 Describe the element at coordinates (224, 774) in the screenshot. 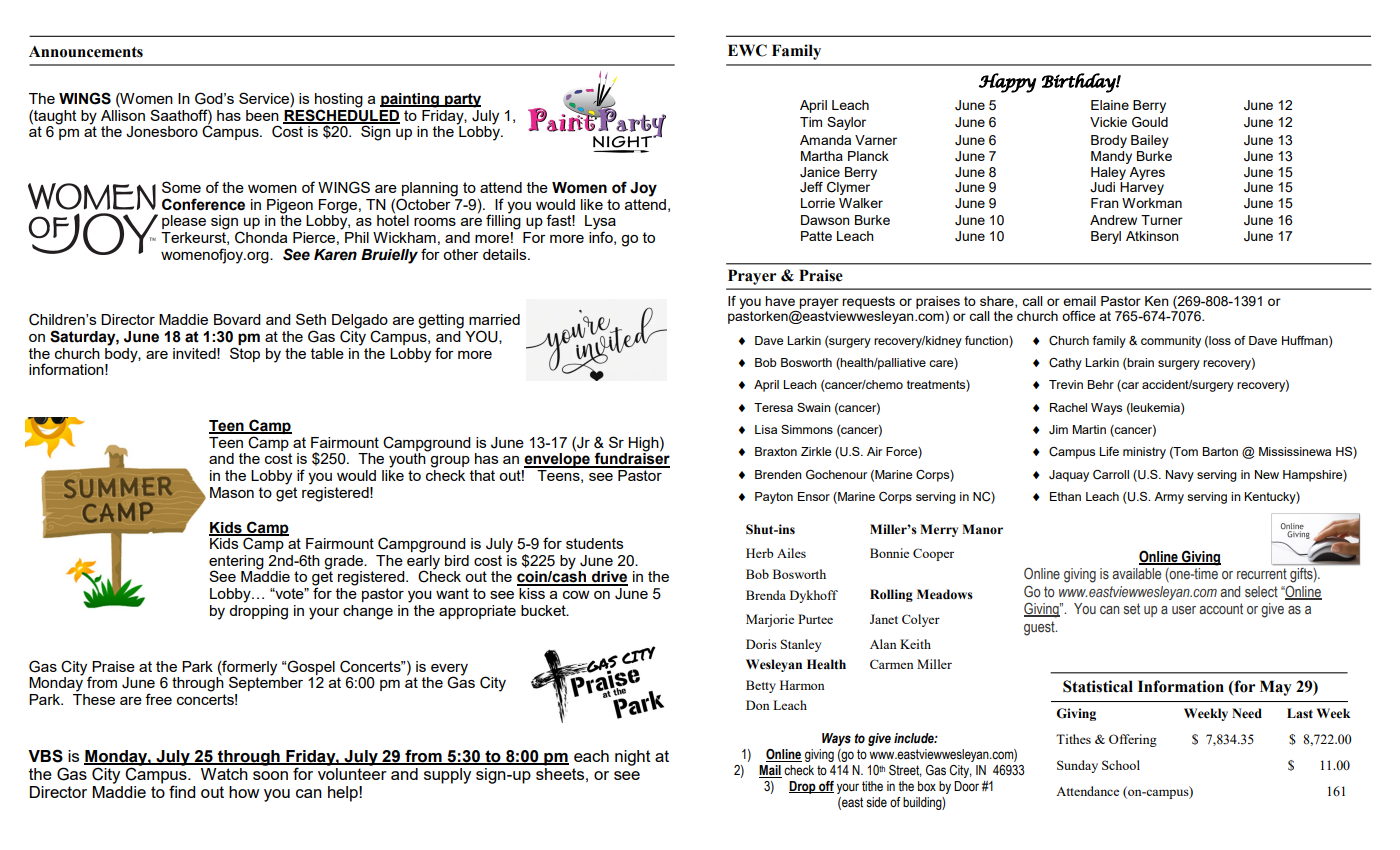

I see `Watch` at that location.
